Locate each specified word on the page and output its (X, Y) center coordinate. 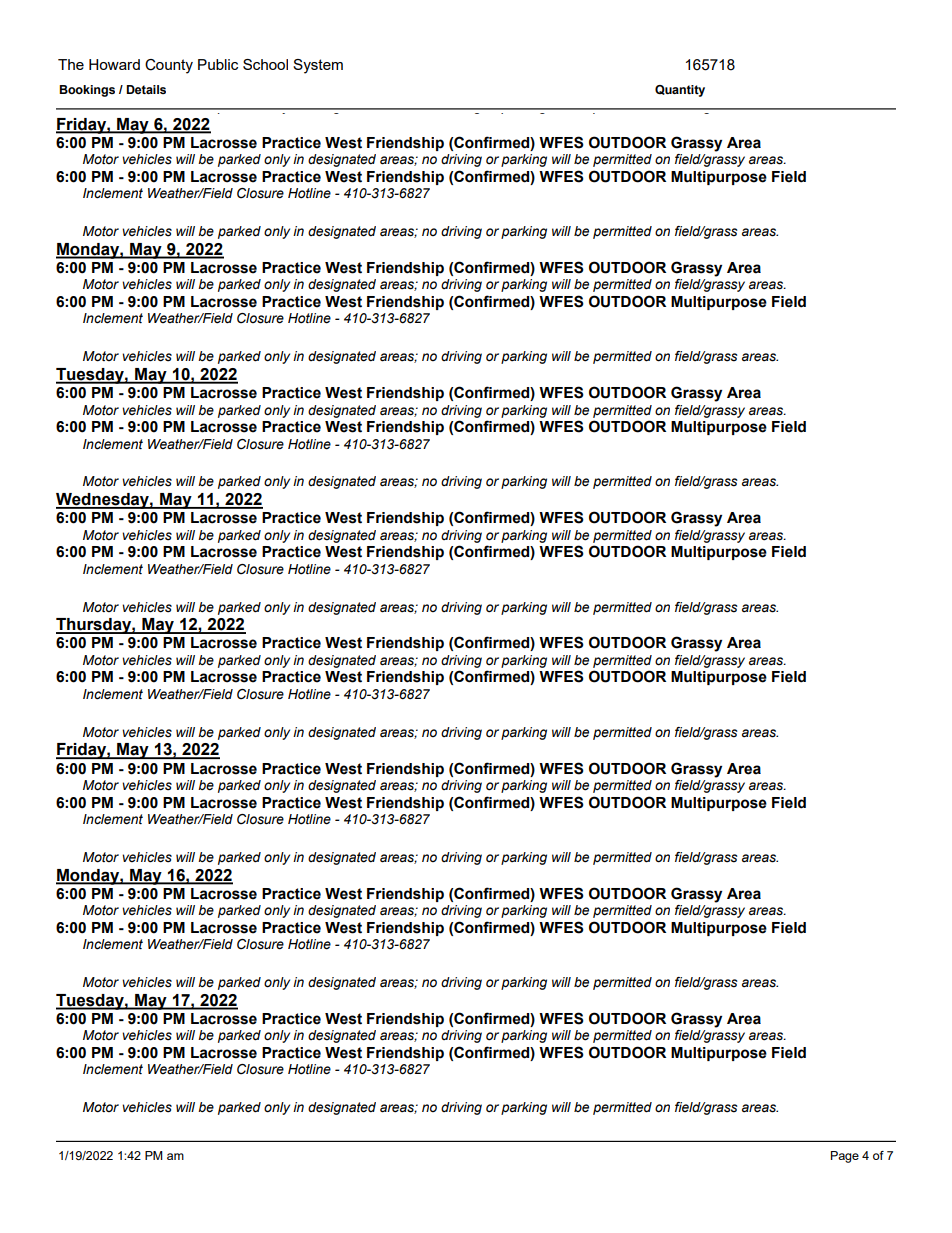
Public (218, 64)
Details (146, 89)
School (265, 64)
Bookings (87, 91)
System (318, 66)
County (169, 66)
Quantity (680, 91)
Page (845, 1157)
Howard (114, 64)
